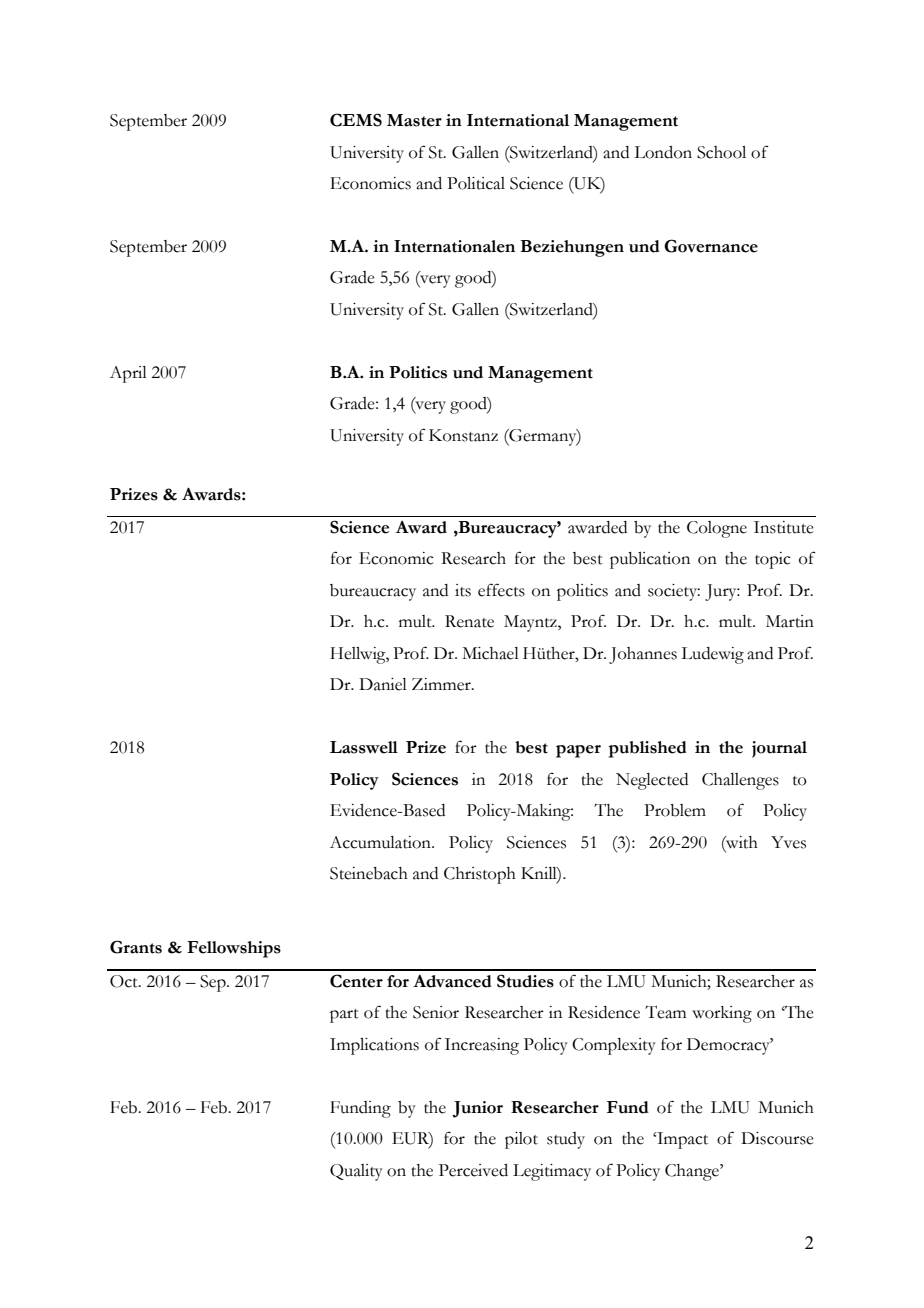 This screenshot has width=924, height=1308. I want to click on Michael, so click(490, 653).
